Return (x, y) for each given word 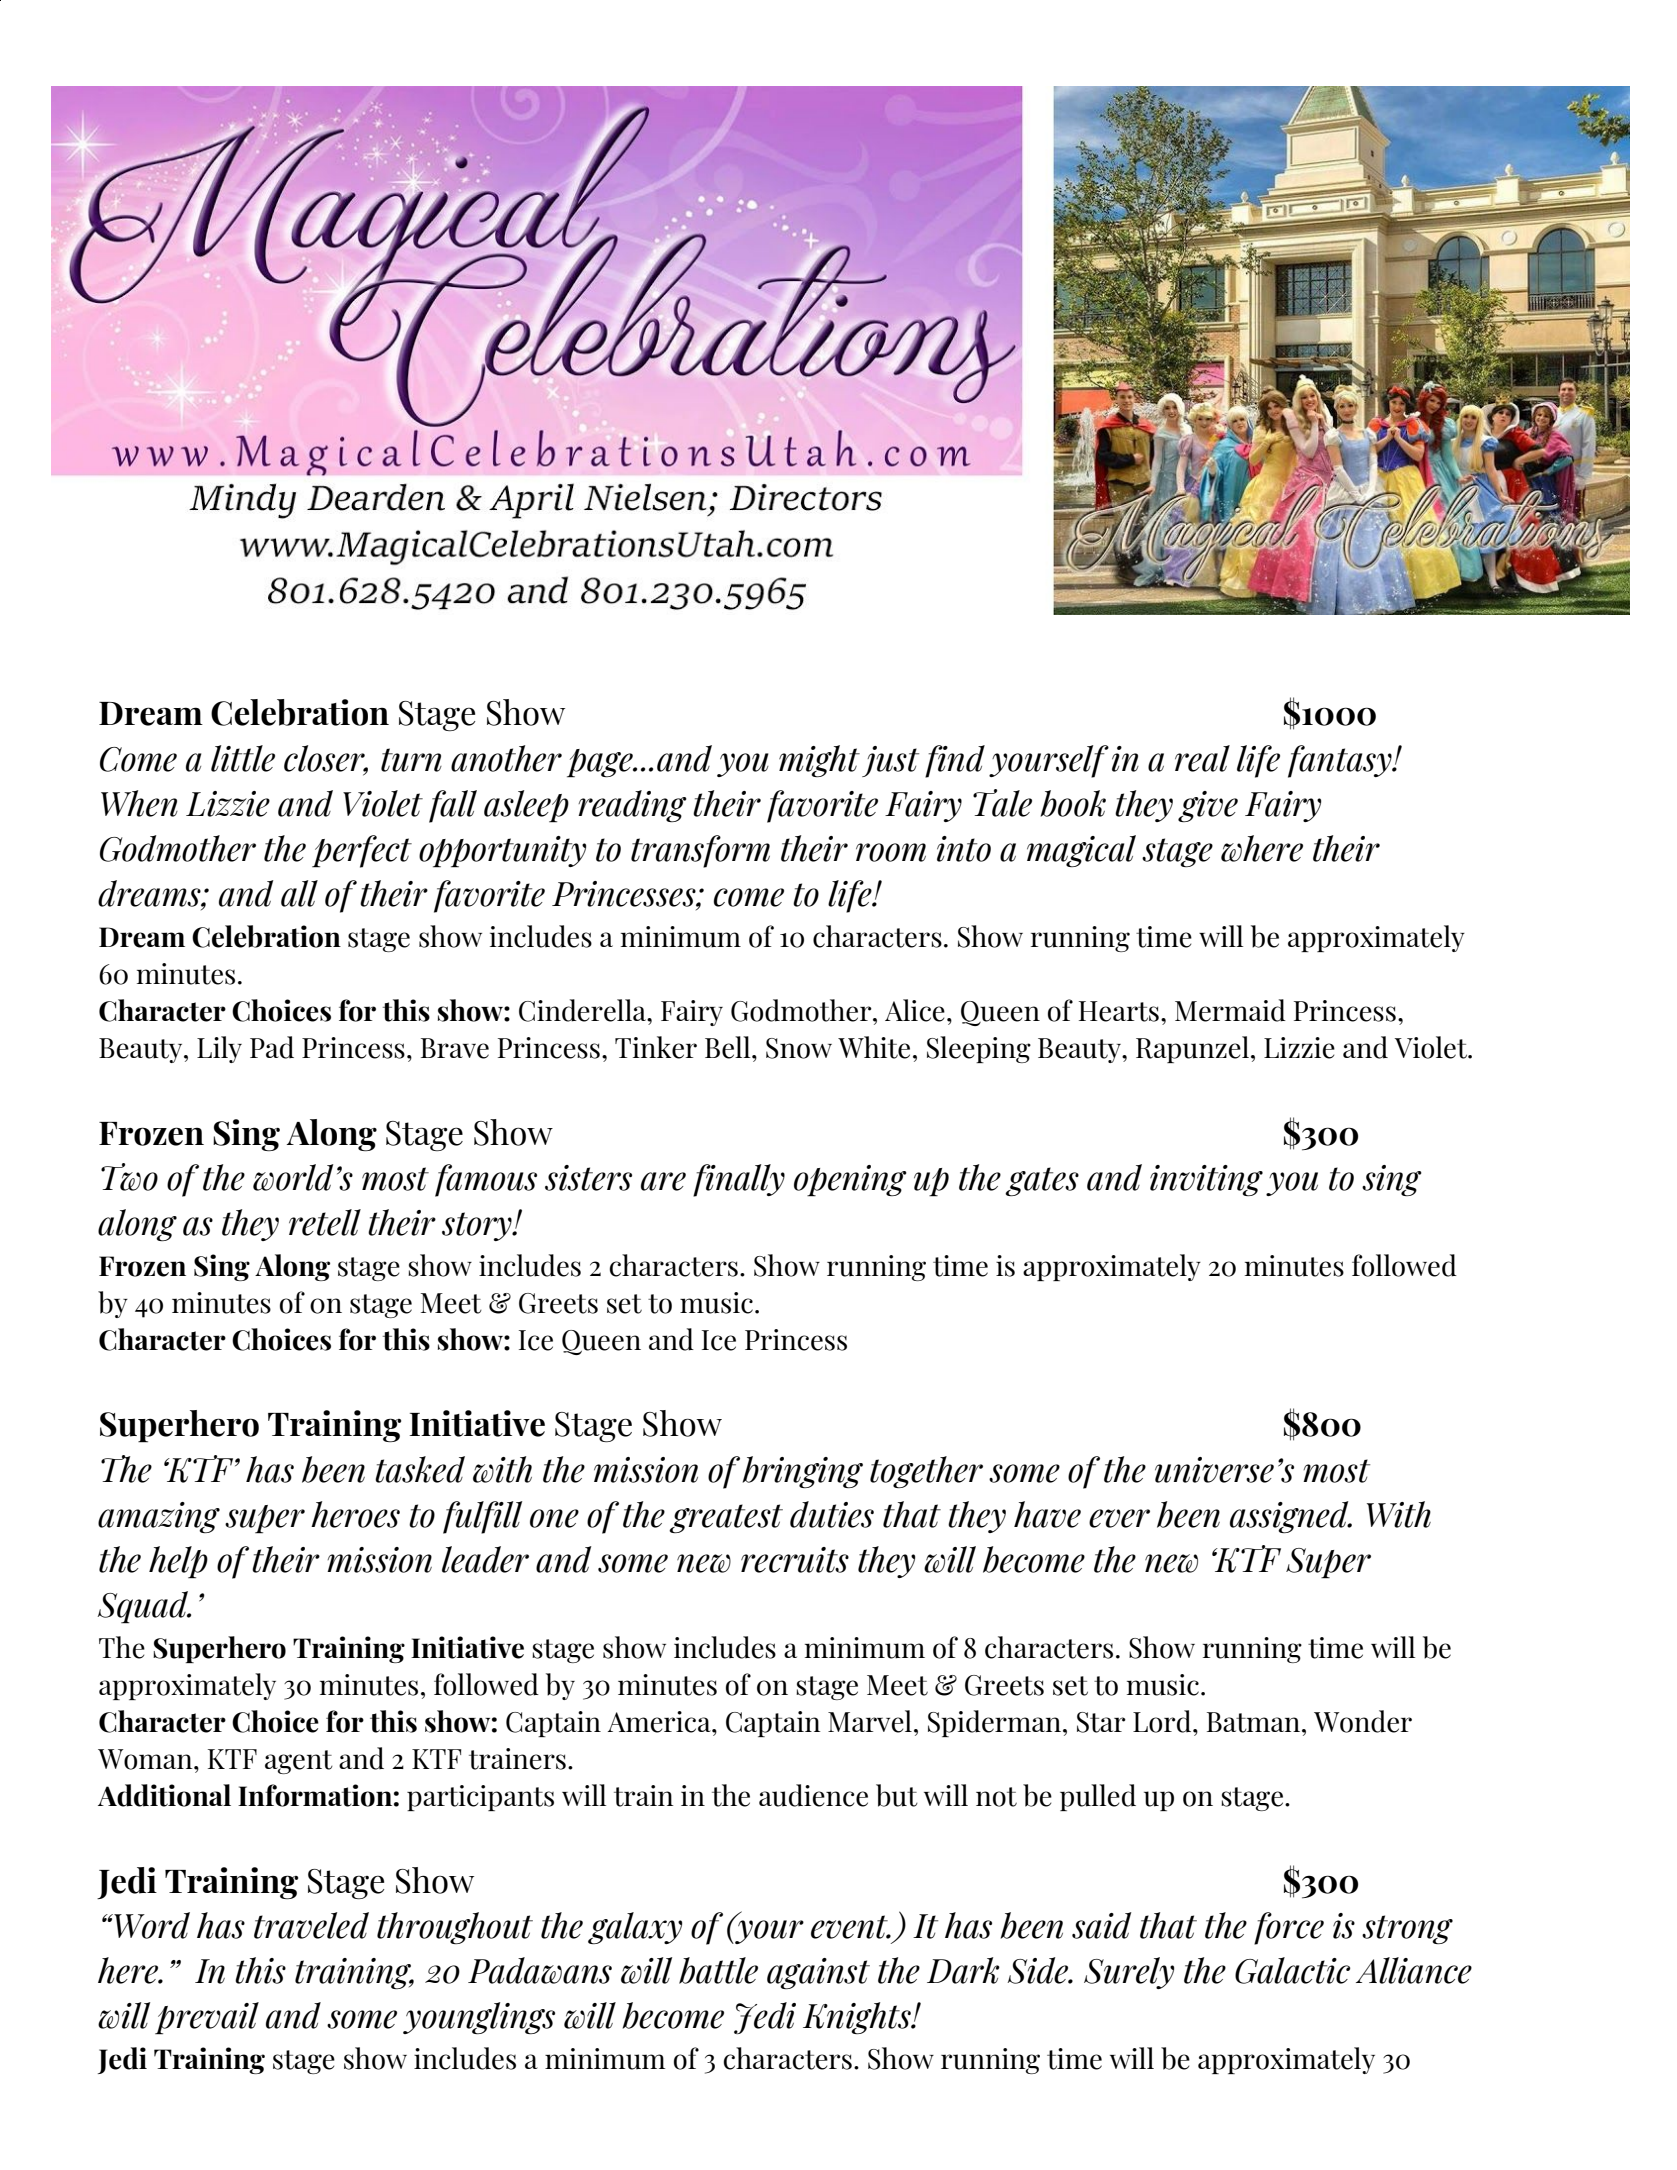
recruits (795, 1560)
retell (325, 1222)
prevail (207, 2018)
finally (739, 1180)
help (178, 1562)
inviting (1206, 1180)
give (1208, 806)
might (819, 761)
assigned (1290, 1517)
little (243, 758)
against (818, 1973)
